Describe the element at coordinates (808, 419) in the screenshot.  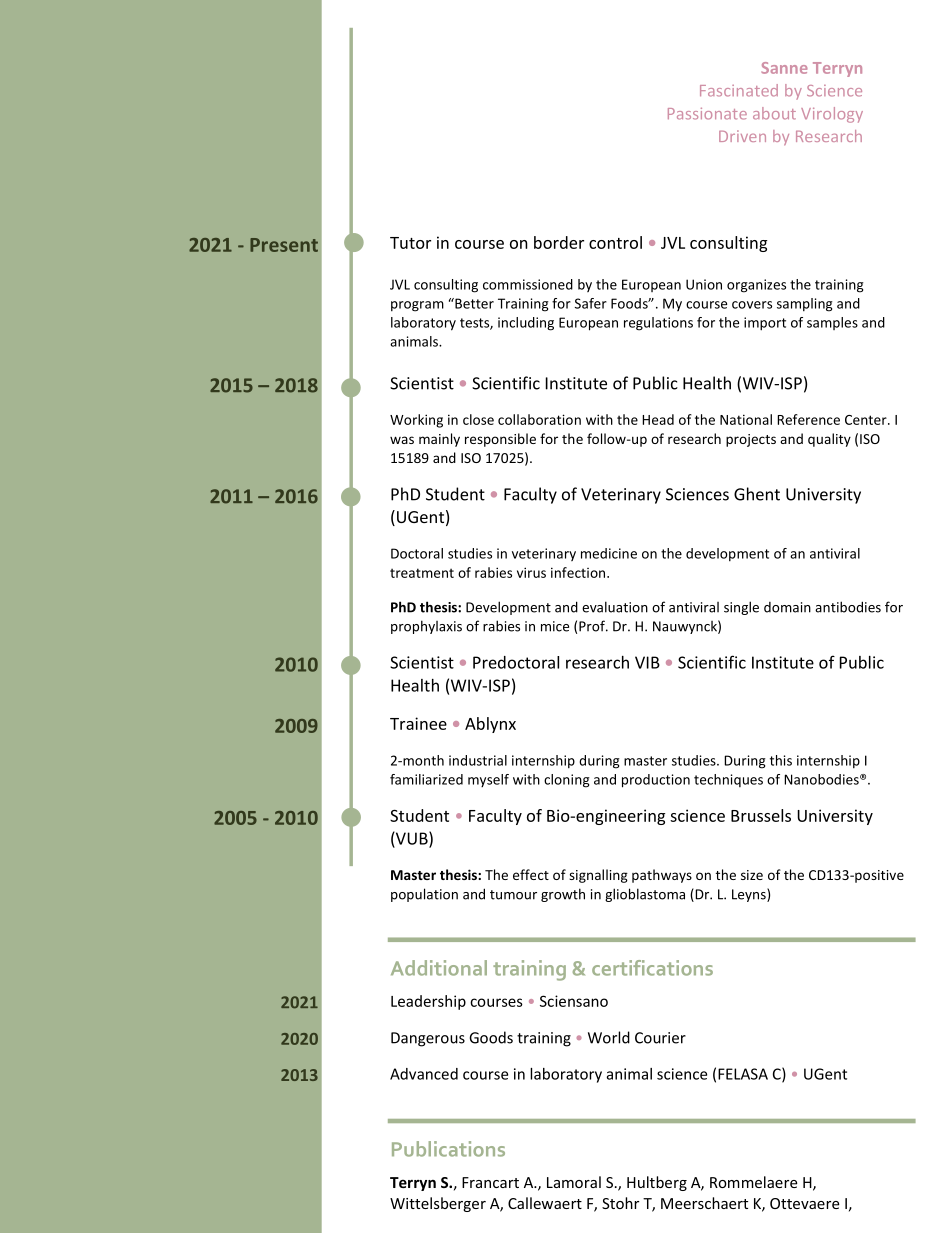
I see `Reference` at that location.
